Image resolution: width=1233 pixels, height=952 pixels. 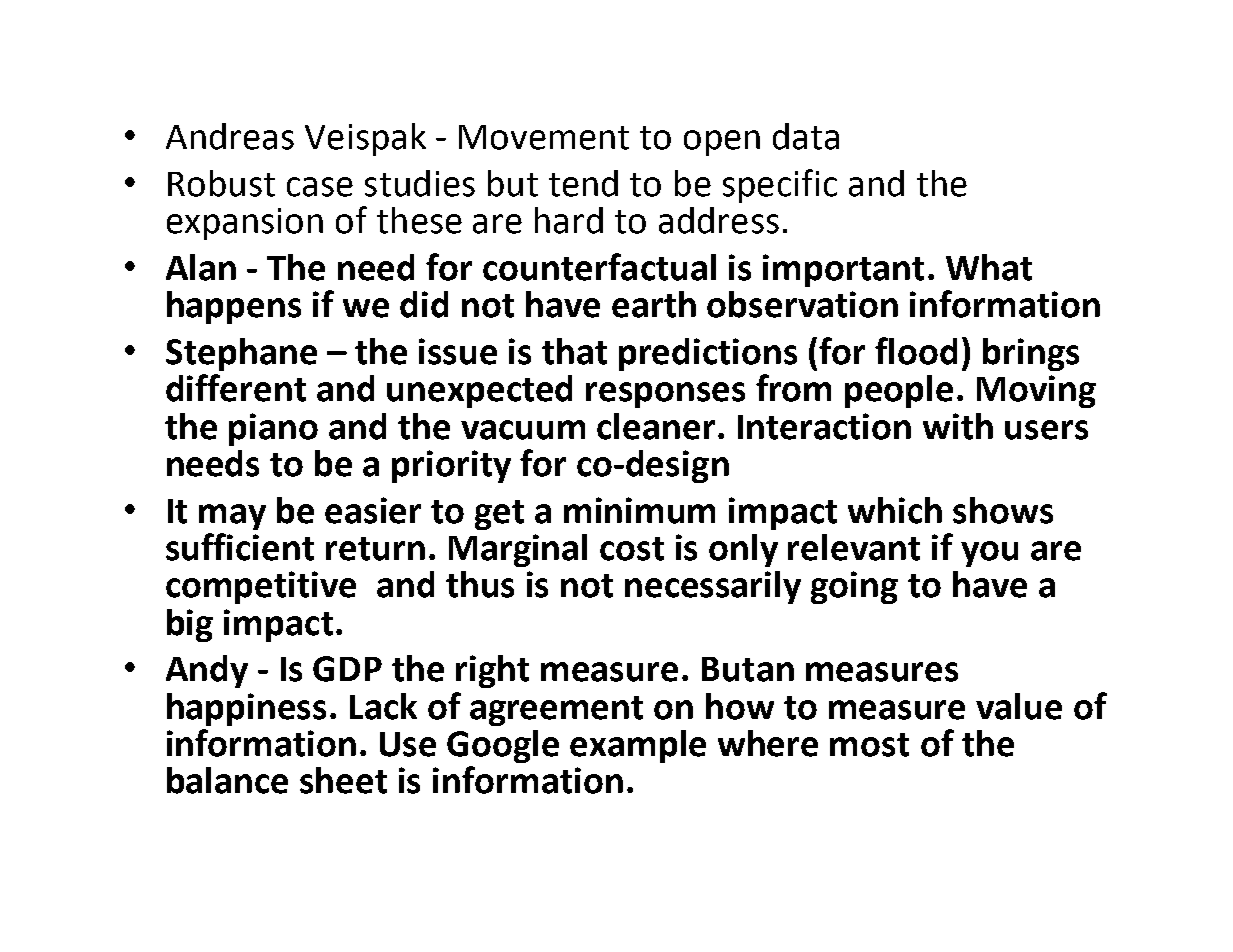 I want to click on going, so click(x=854, y=587).
